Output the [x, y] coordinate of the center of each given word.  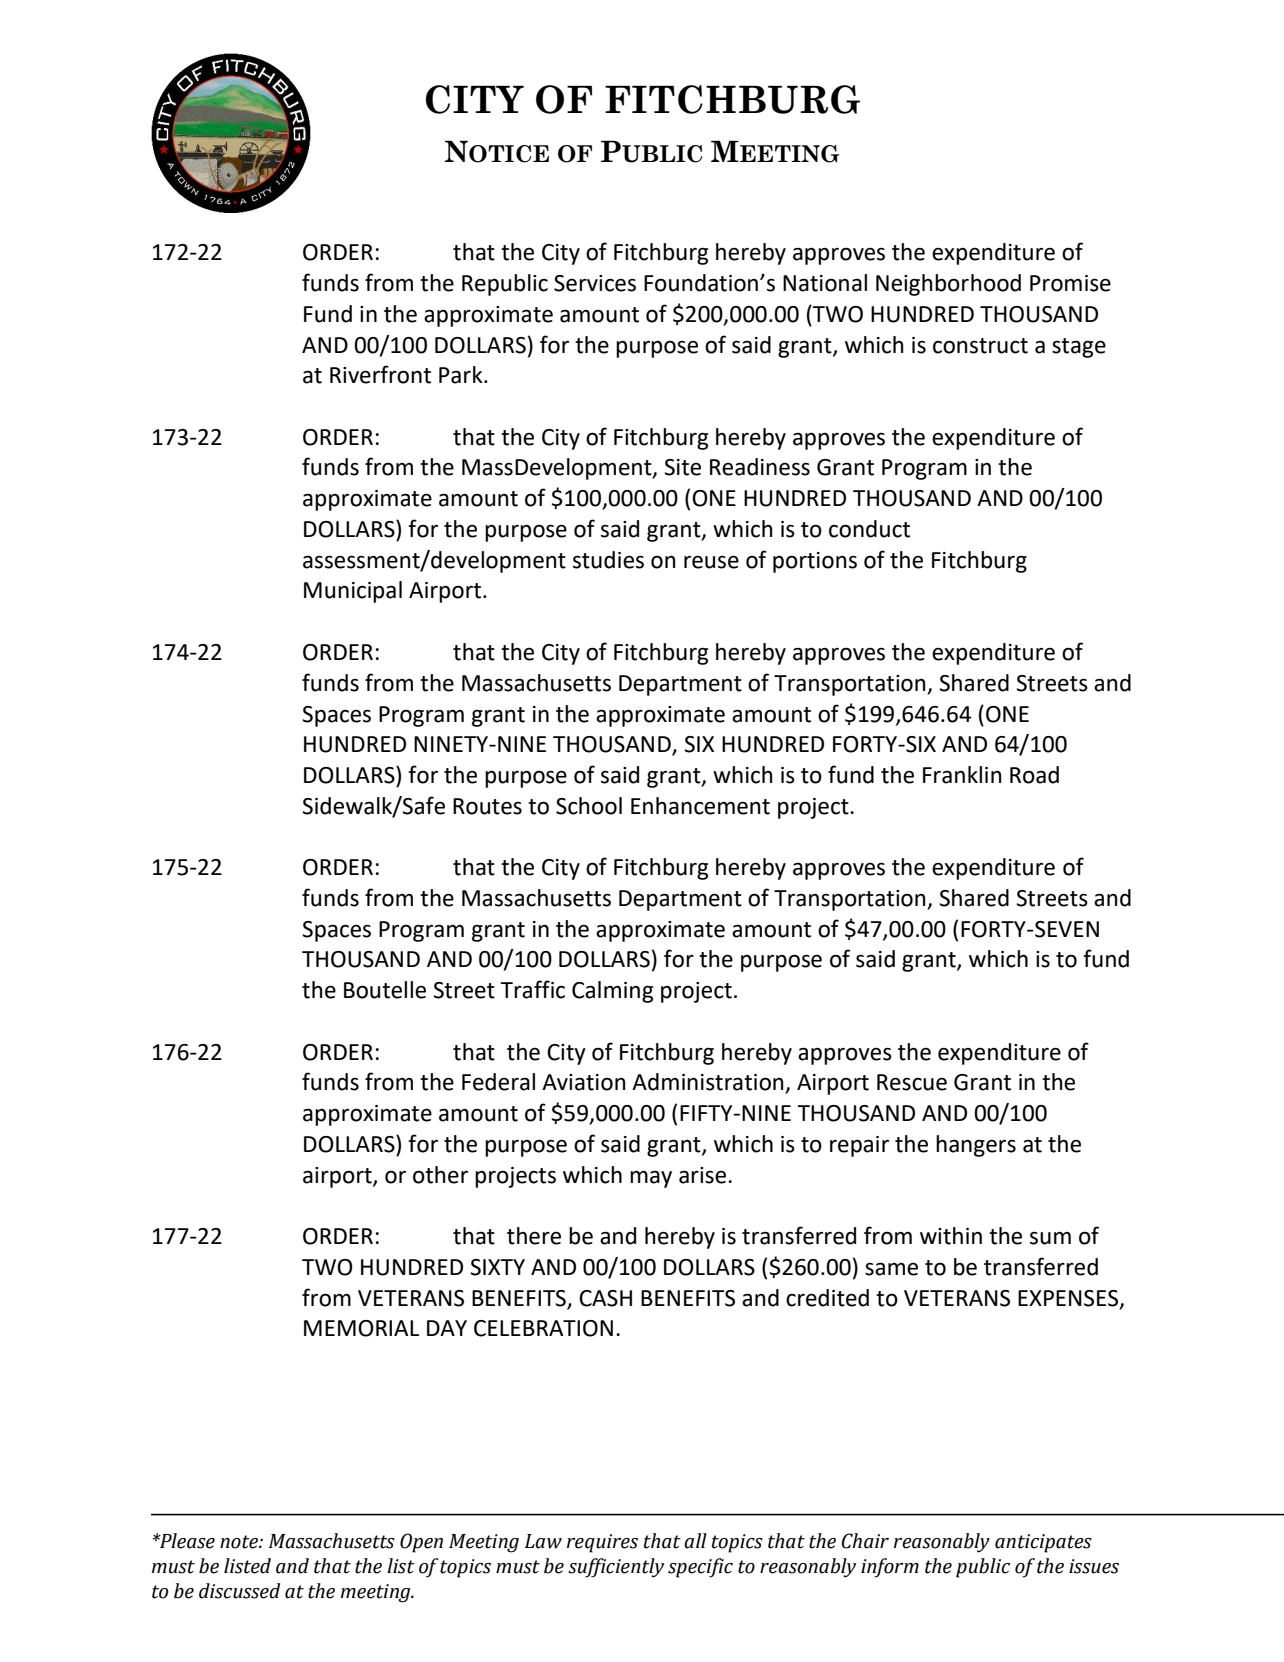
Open [421, 1543]
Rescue [912, 1082]
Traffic [532, 989]
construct [980, 346]
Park [462, 375]
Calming [612, 992]
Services [595, 283]
